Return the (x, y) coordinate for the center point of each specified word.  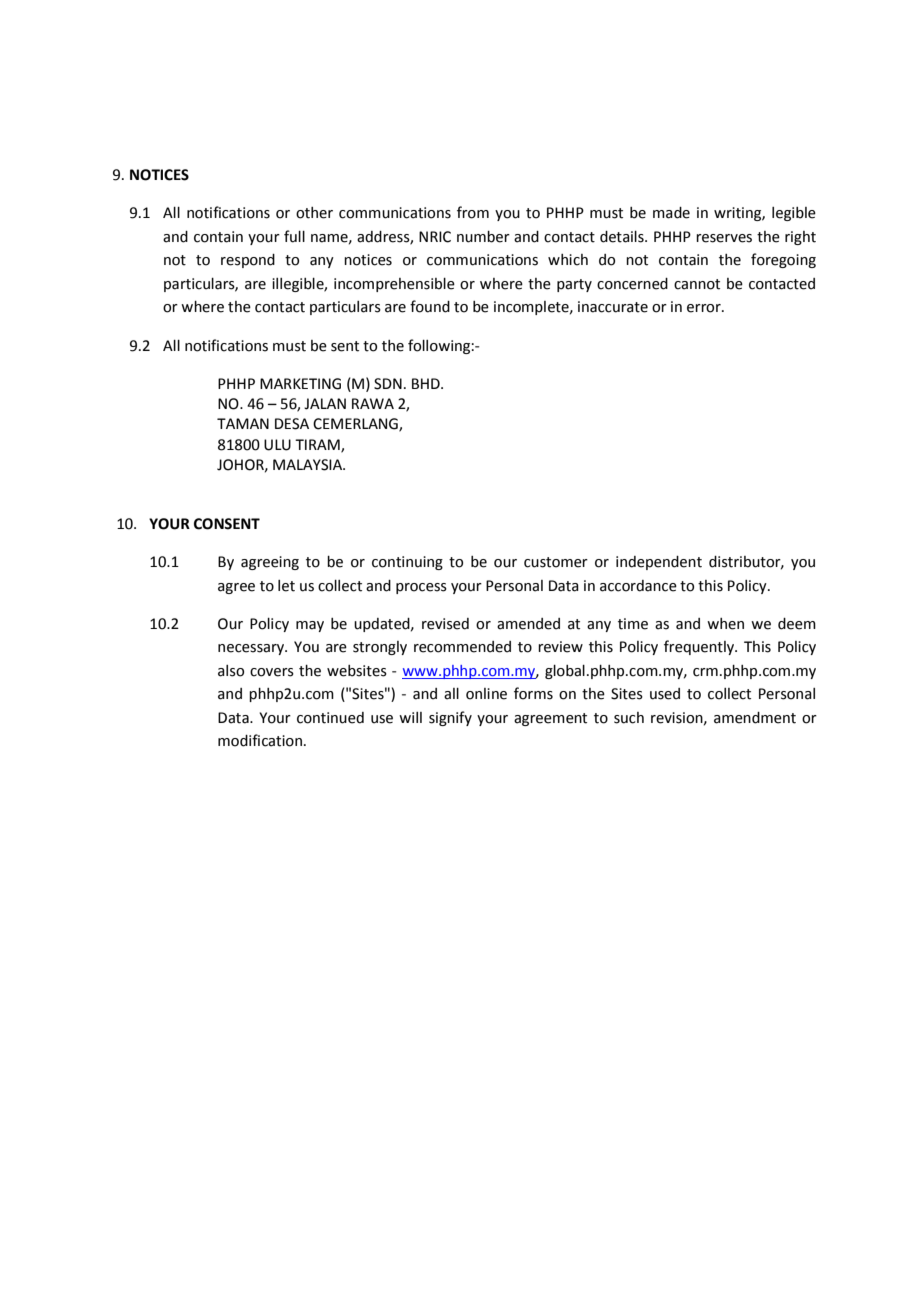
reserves (724, 238)
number (483, 237)
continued (330, 718)
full (294, 236)
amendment (755, 718)
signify (450, 718)
